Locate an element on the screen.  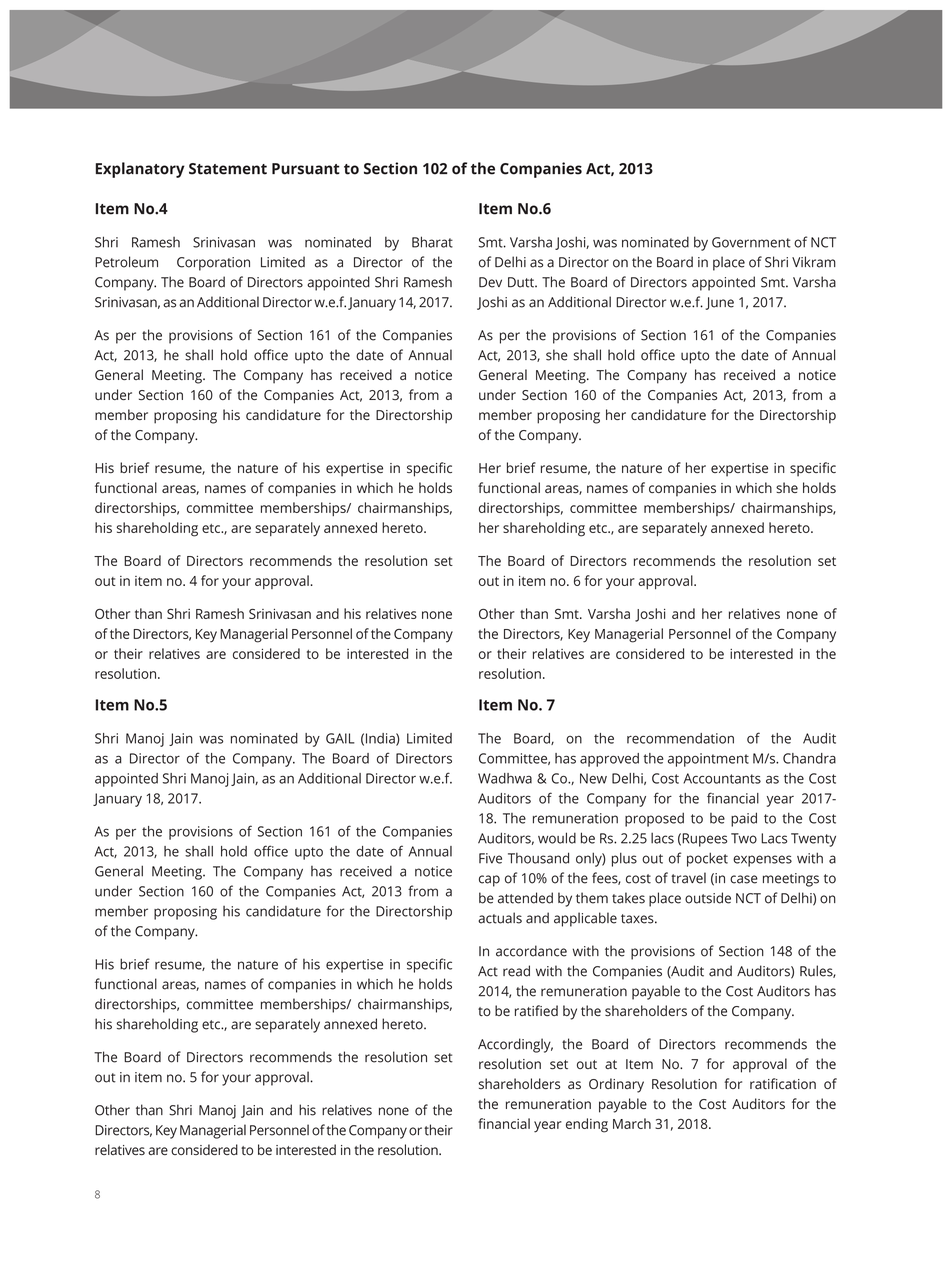
Five is located at coordinates (490, 858).
